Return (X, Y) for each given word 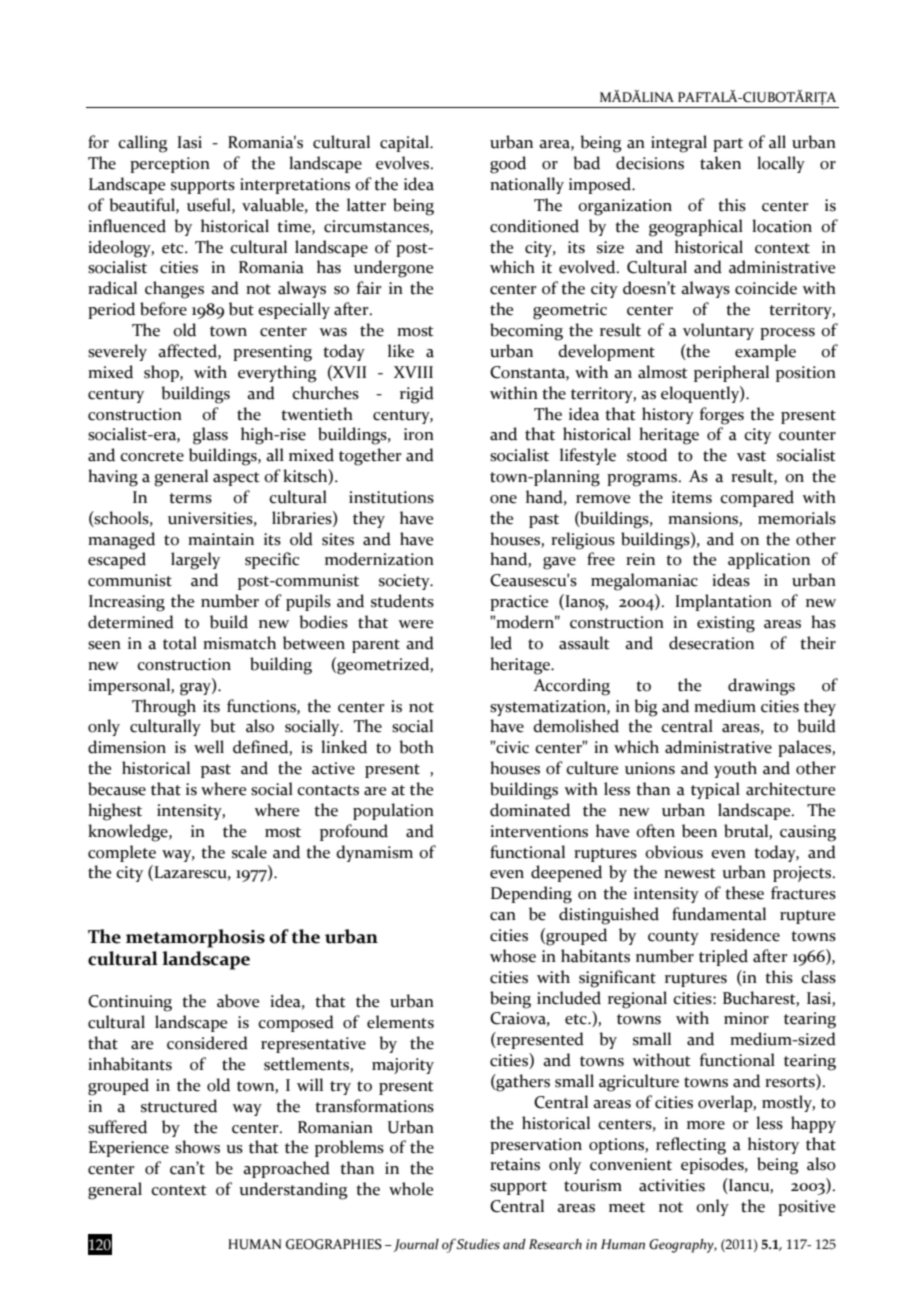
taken (720, 163)
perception (170, 165)
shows (197, 1147)
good (508, 165)
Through (164, 708)
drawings (761, 687)
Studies (478, 1244)
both (416, 747)
